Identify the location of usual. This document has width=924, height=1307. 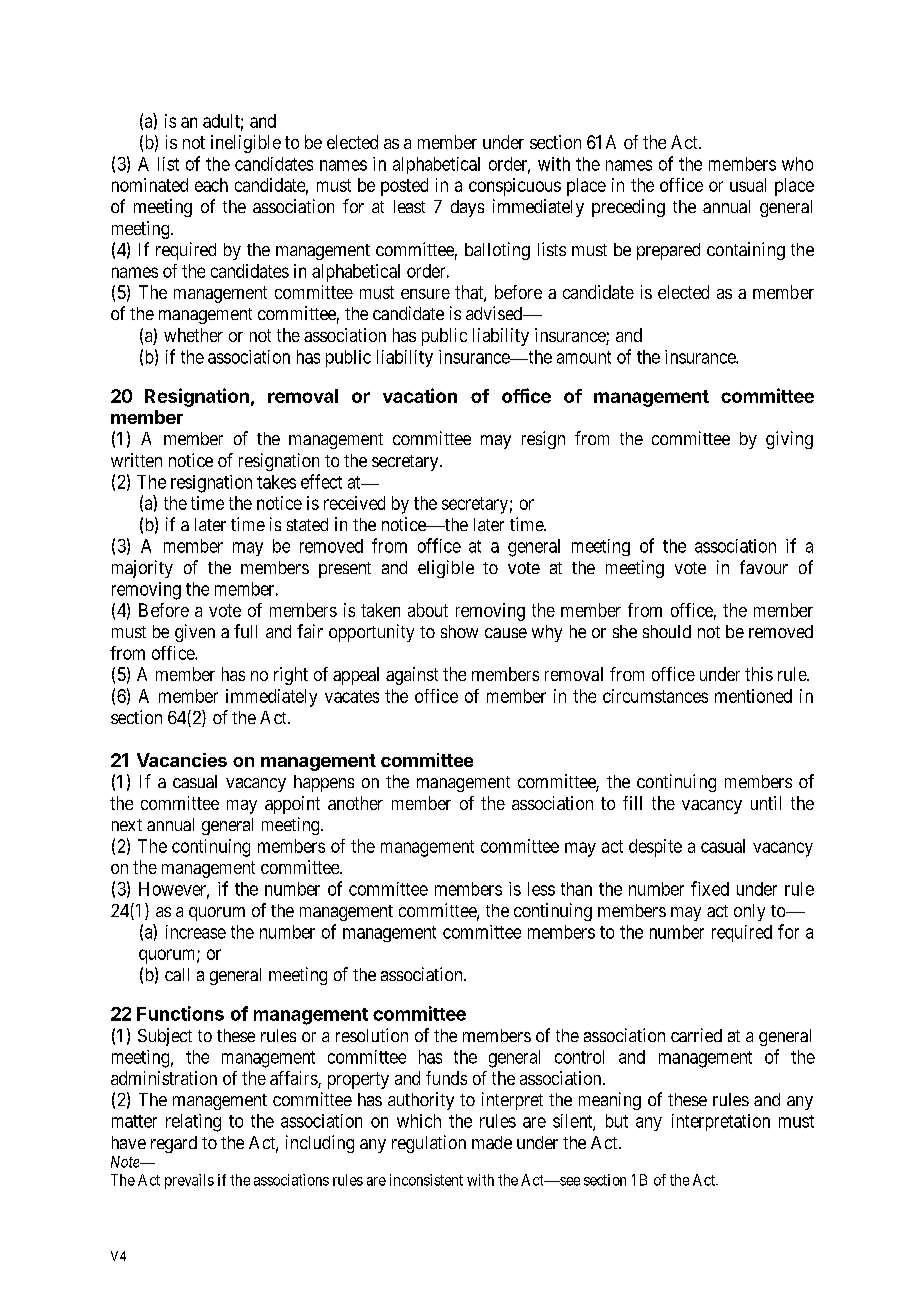
(748, 185).
